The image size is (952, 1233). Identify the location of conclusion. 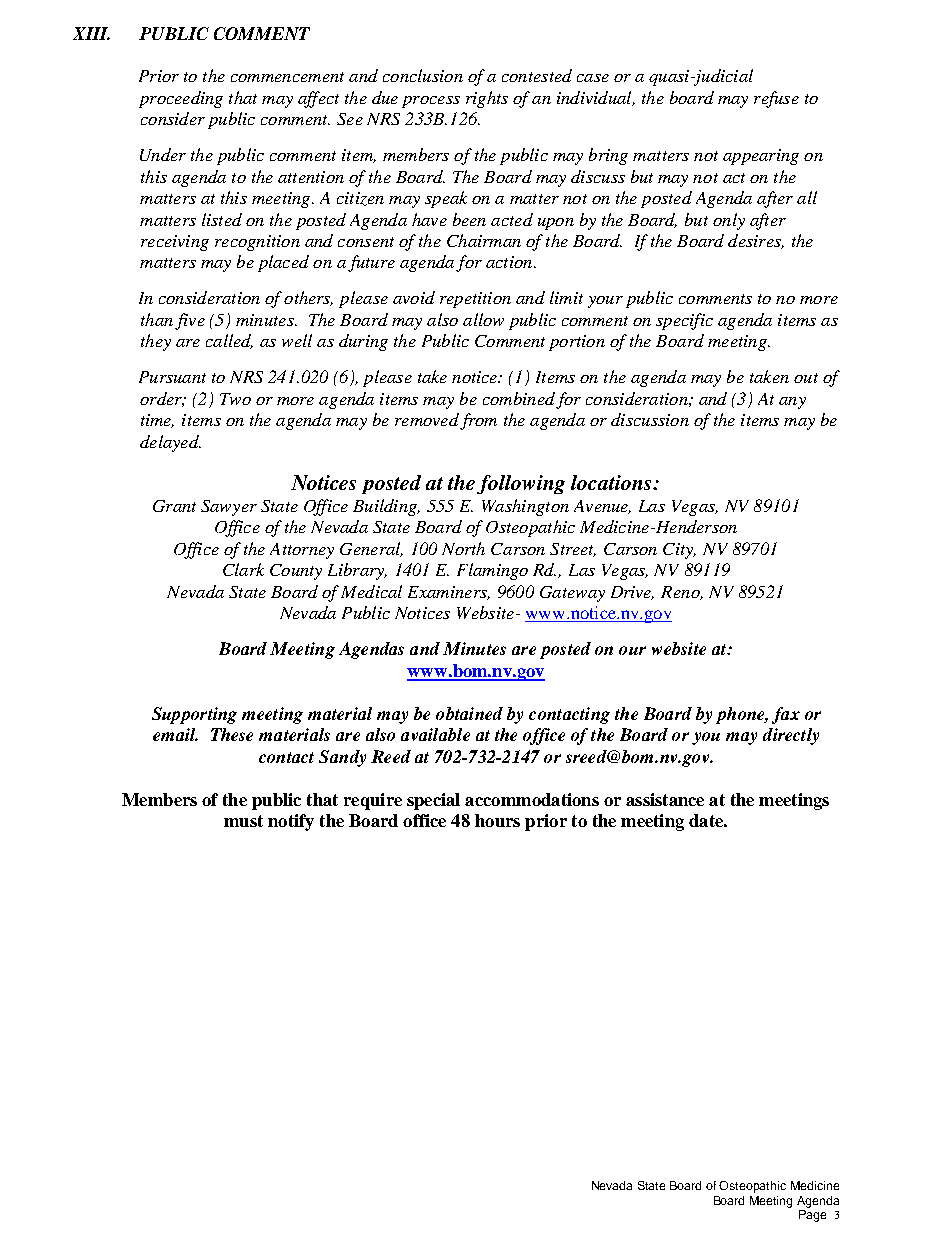
(423, 75).
